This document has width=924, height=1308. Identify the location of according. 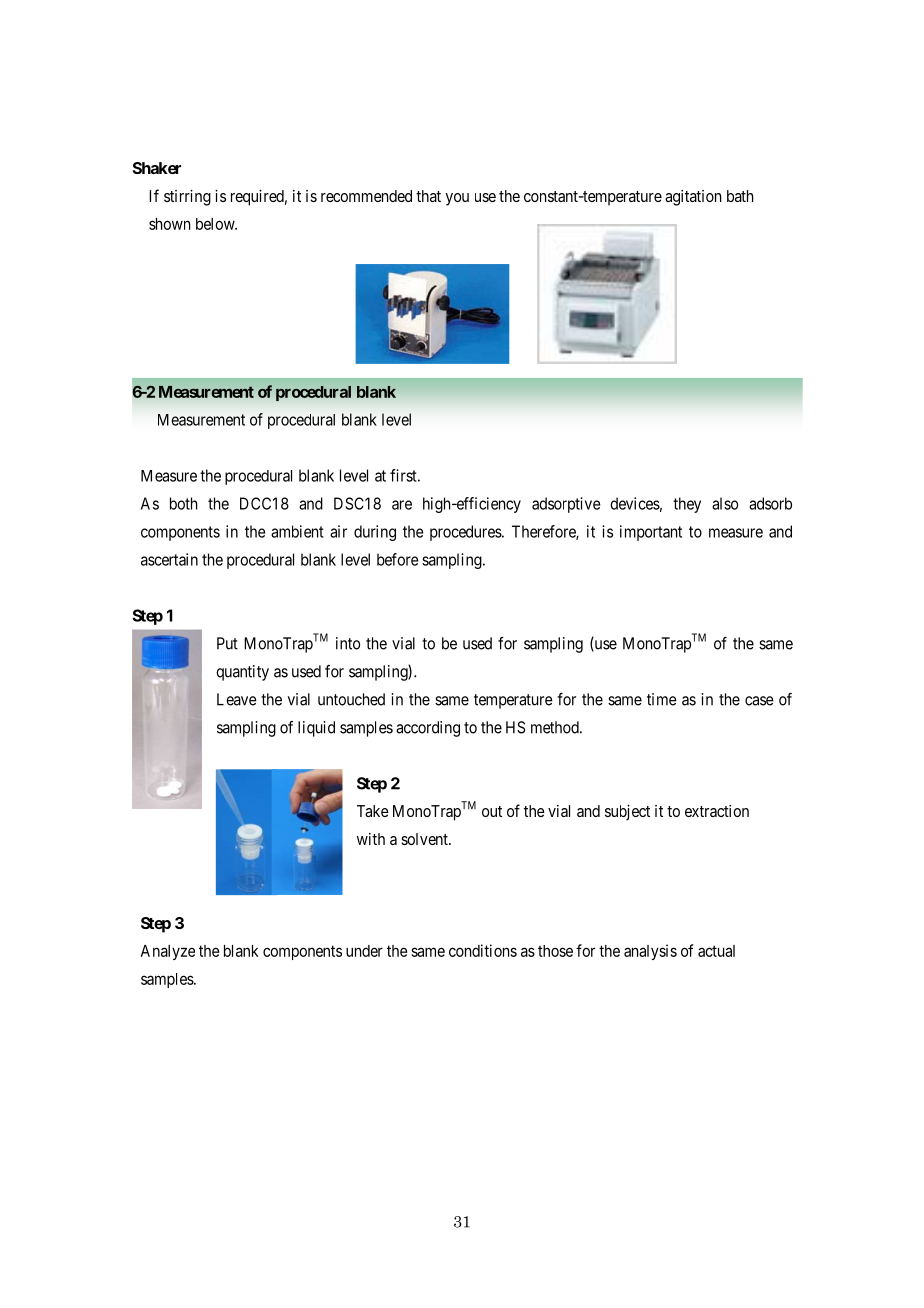
(428, 729).
